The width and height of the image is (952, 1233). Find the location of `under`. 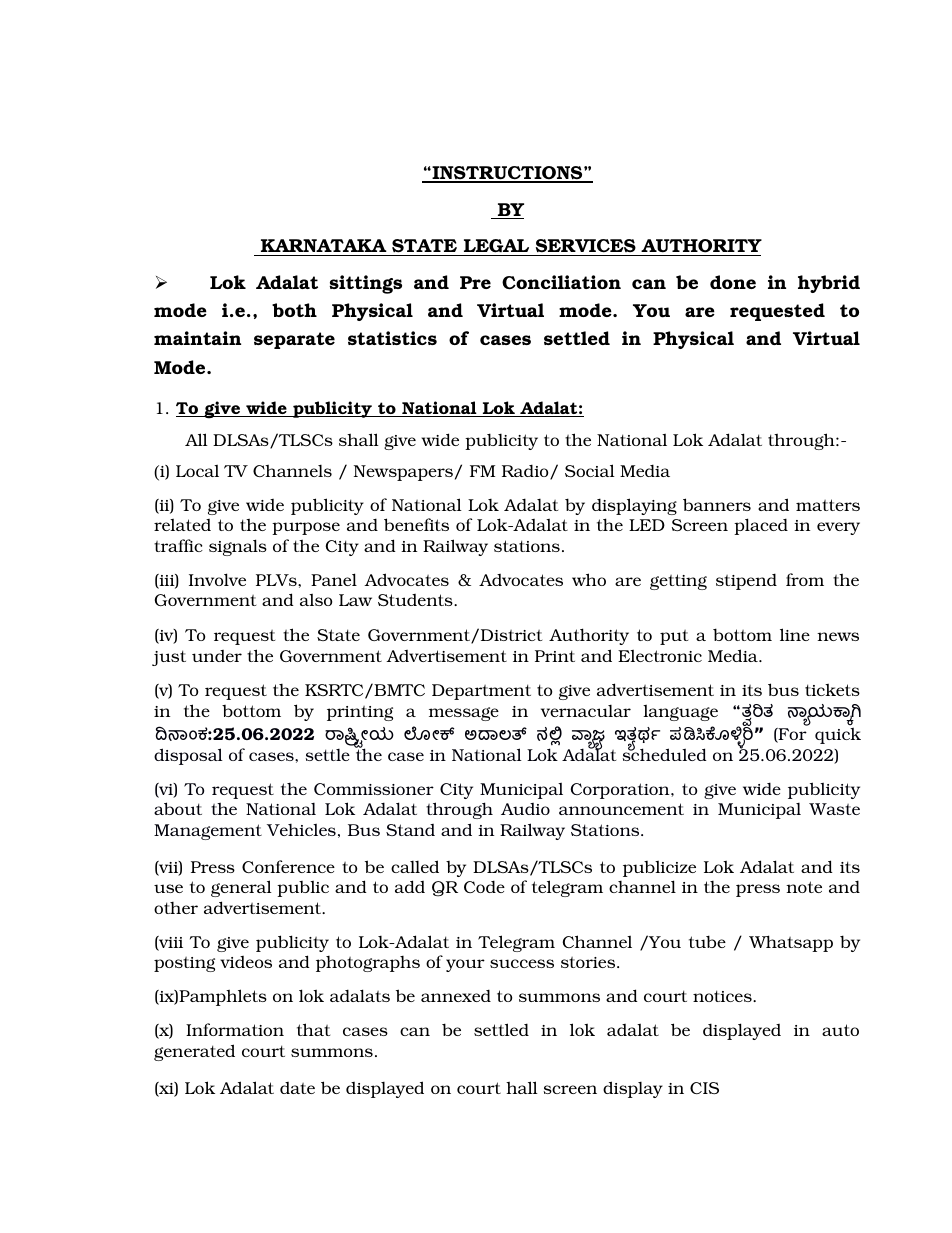

under is located at coordinates (217, 656).
